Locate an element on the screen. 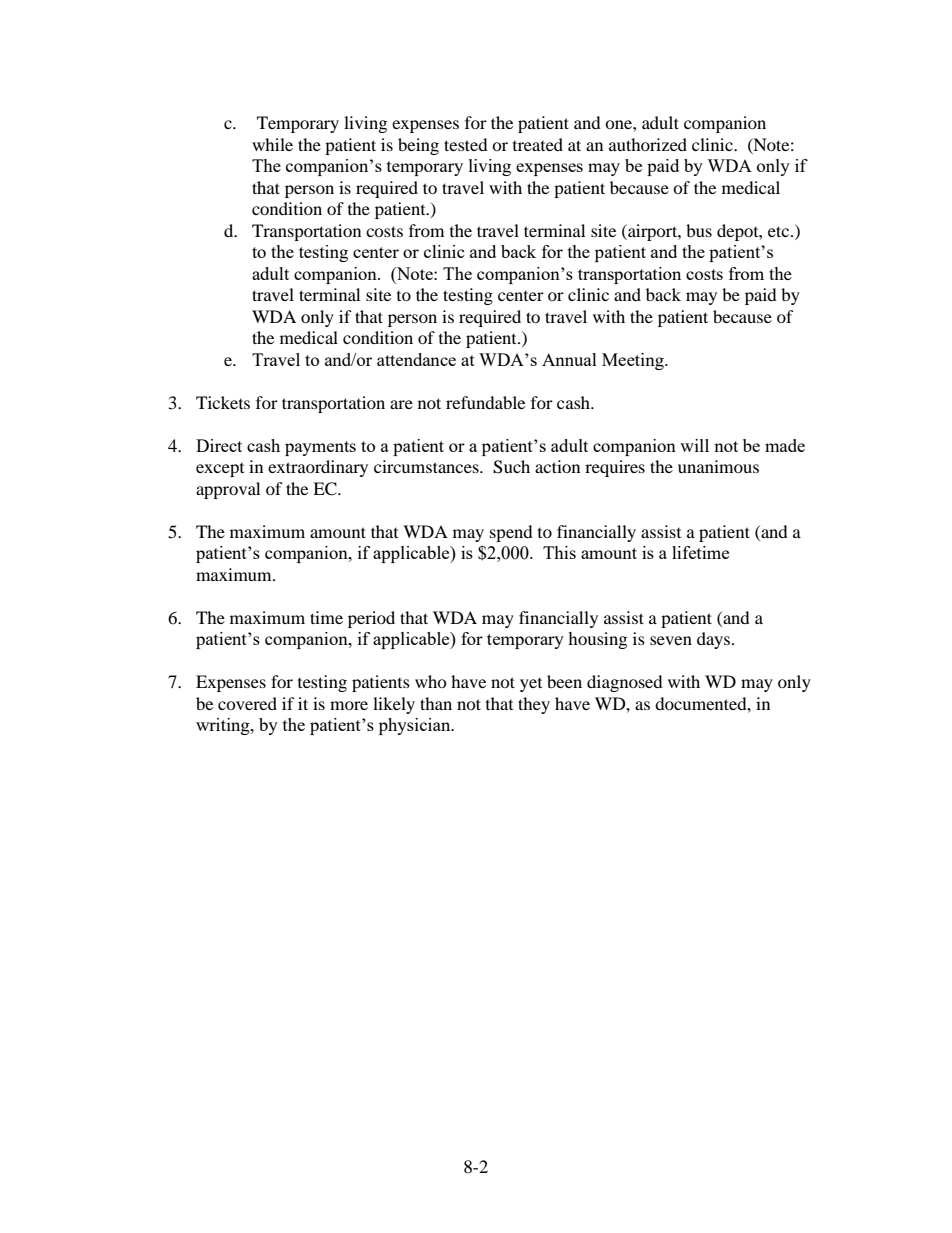 The image size is (952, 1233). will is located at coordinates (694, 445).
